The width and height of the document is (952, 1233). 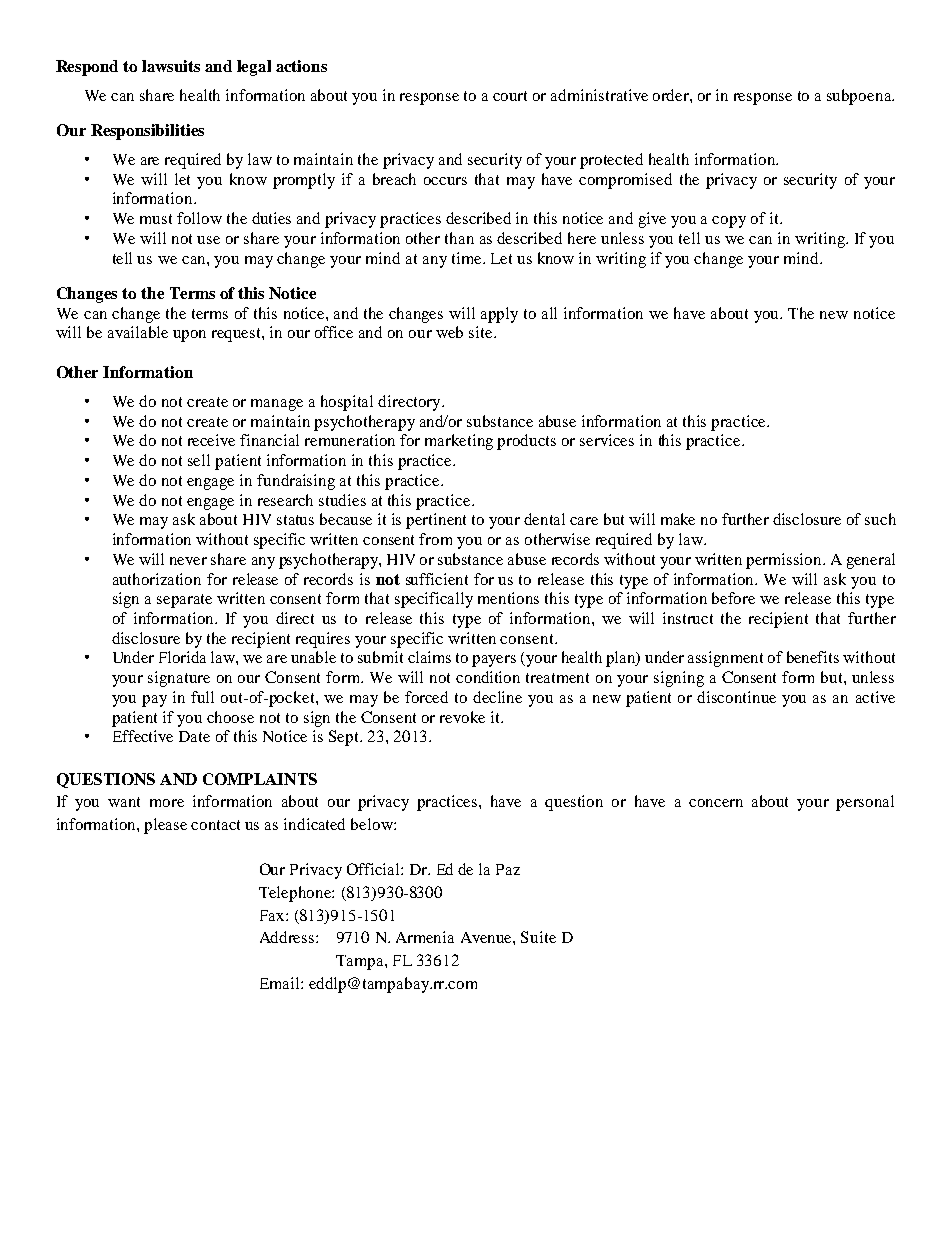 What do you see at coordinates (436, 521) in the document?
I see `pertinent` at bounding box center [436, 521].
